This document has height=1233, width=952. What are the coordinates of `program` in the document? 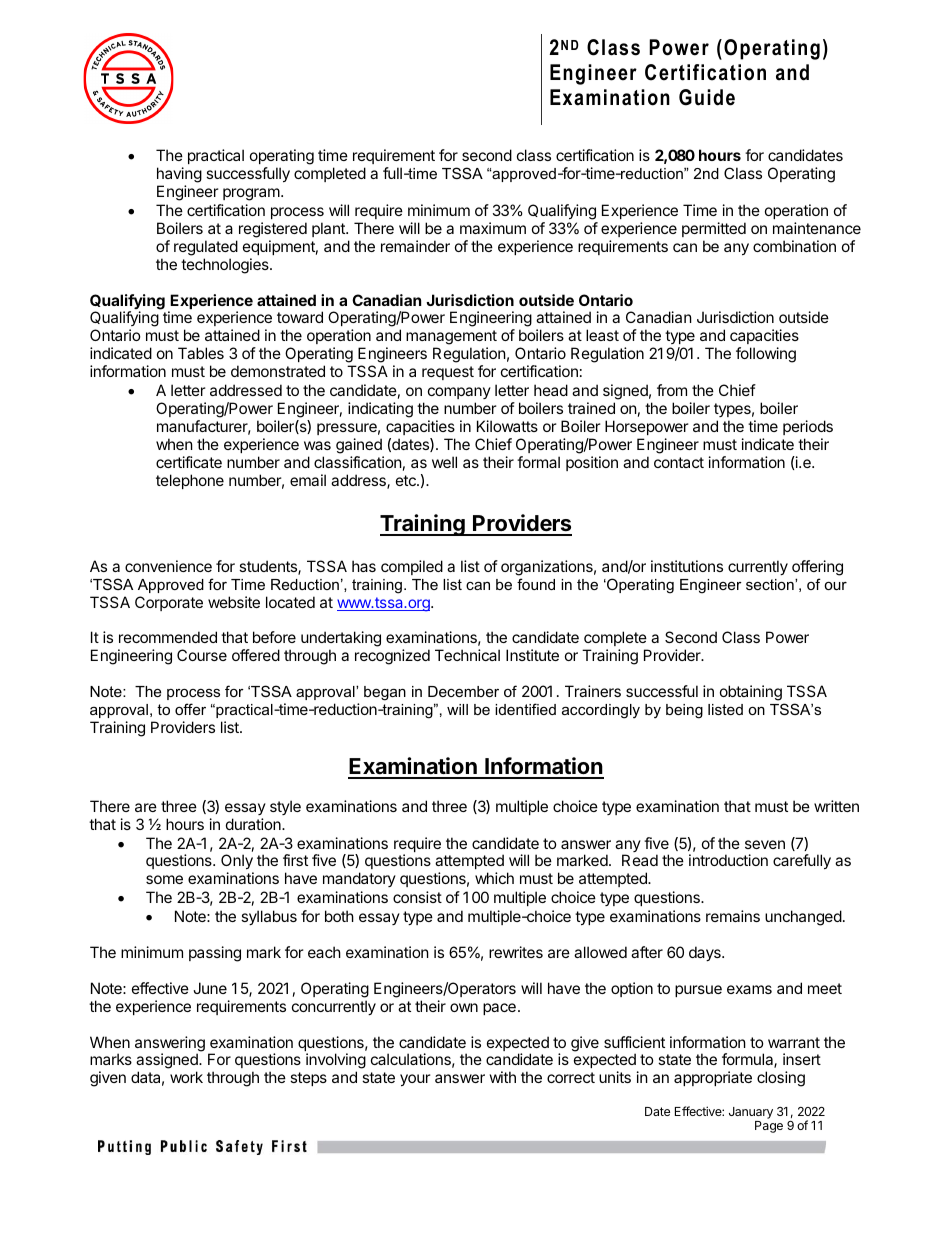 It's located at (252, 194).
